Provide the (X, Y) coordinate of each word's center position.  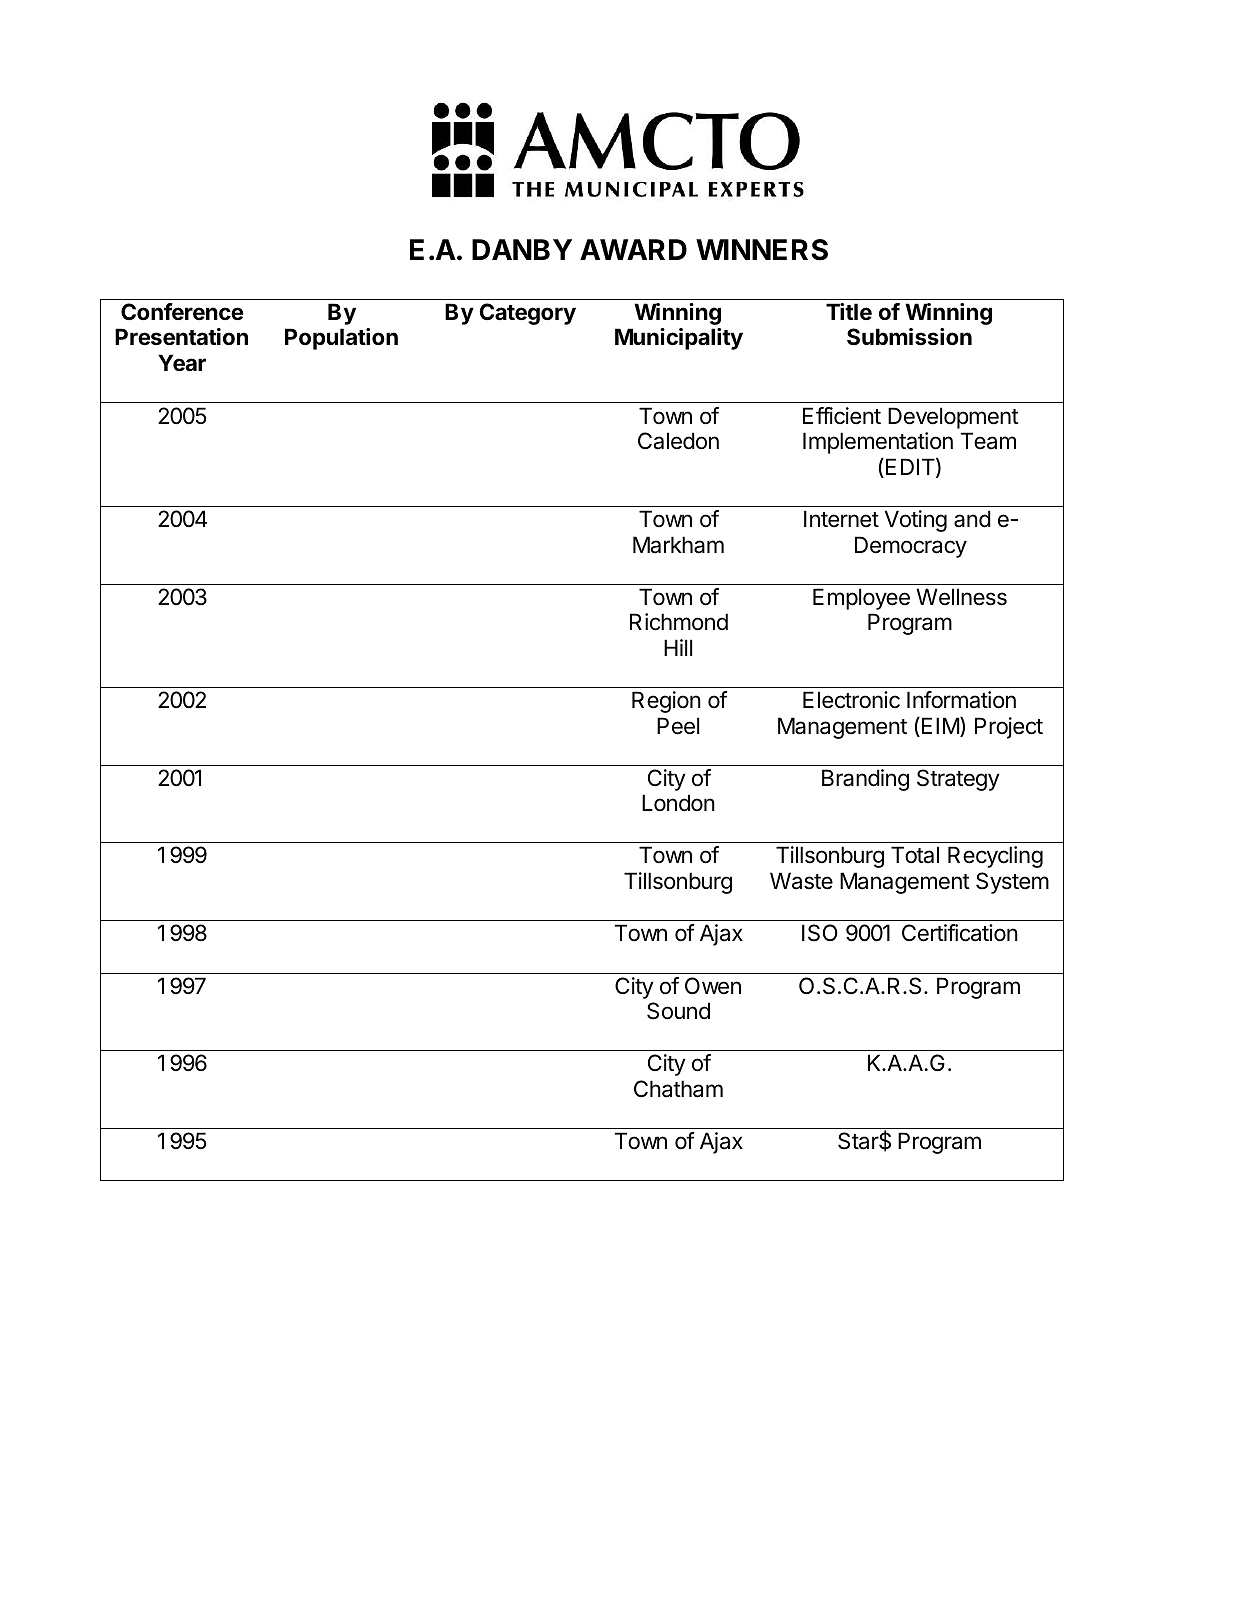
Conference (182, 311)
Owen (713, 986)
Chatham (678, 1089)
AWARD (633, 249)
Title (849, 311)
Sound (678, 1011)
